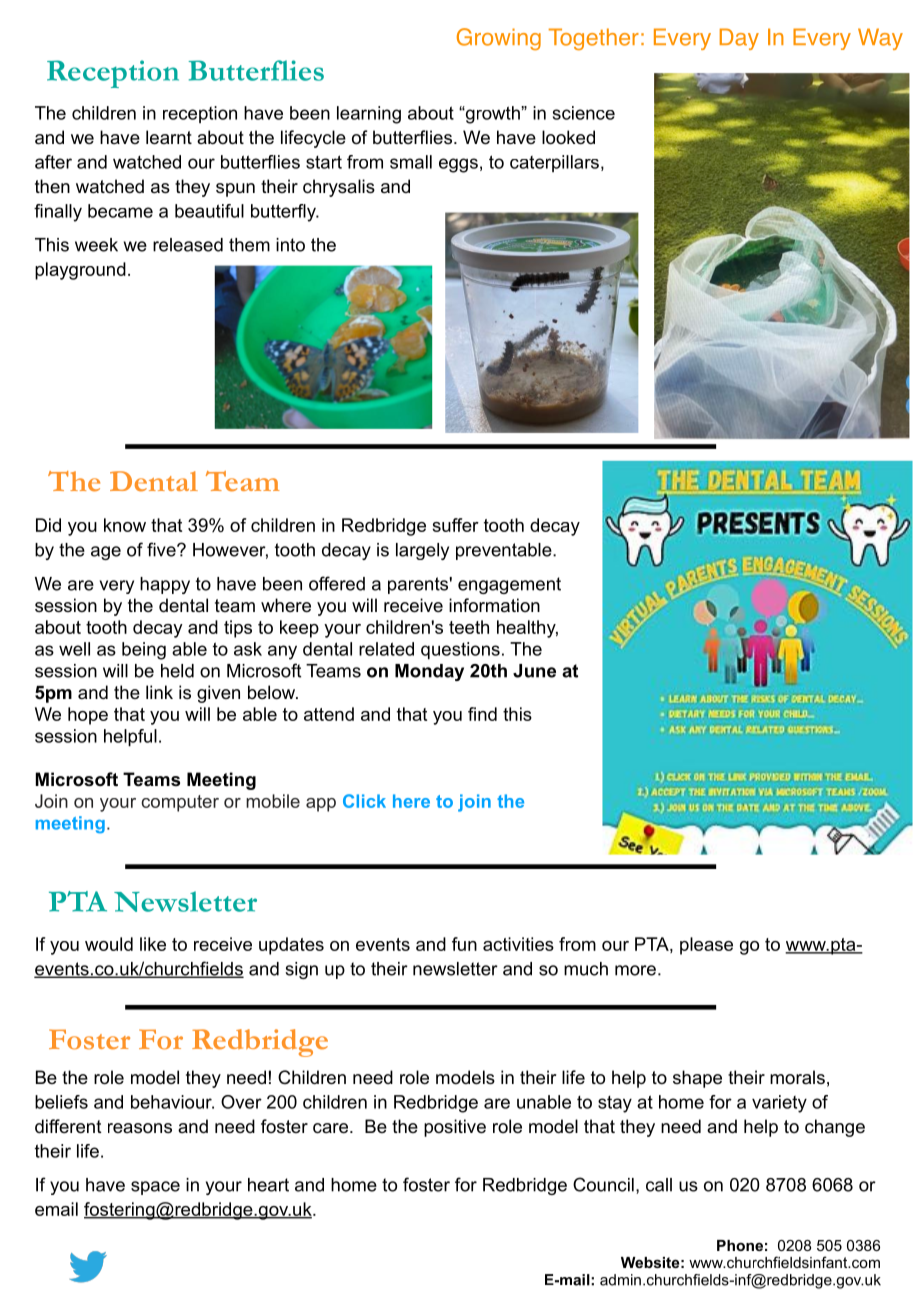  Describe the element at coordinates (880, 39) in the image. I see `Way` at that location.
